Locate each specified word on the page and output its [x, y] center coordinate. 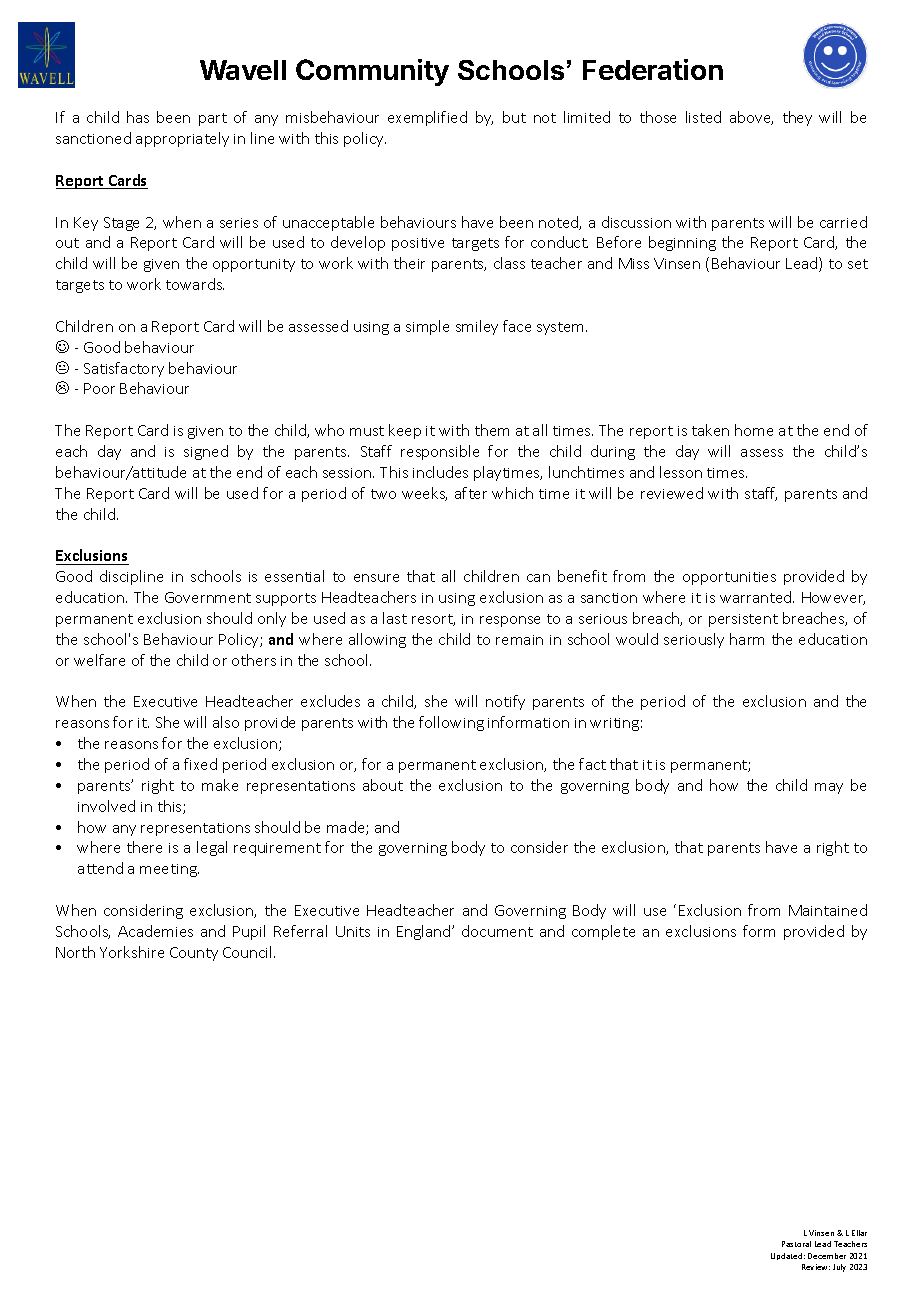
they [797, 118]
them [492, 430]
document [497, 931]
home [754, 430]
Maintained [828, 910]
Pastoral [796, 1244]
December [827, 1256]
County [194, 954]
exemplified [427, 118]
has [138, 117]
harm [747, 639]
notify [505, 702]
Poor [99, 388]
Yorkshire [132, 952]
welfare [99, 660]
